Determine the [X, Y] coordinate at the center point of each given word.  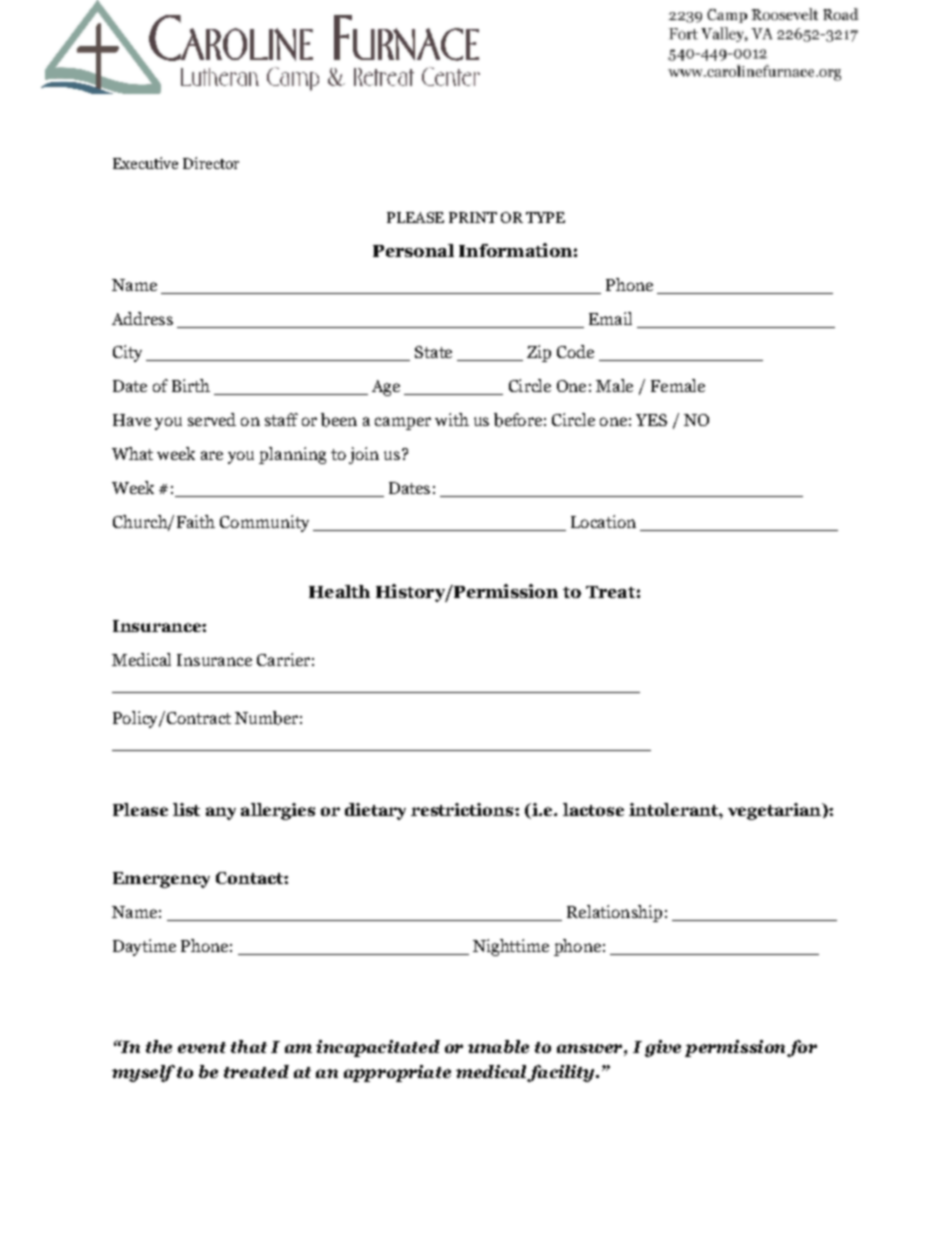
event [202, 1047]
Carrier [283, 659]
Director [211, 163]
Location [603, 521]
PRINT [473, 217]
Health [339, 591]
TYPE [545, 217]
